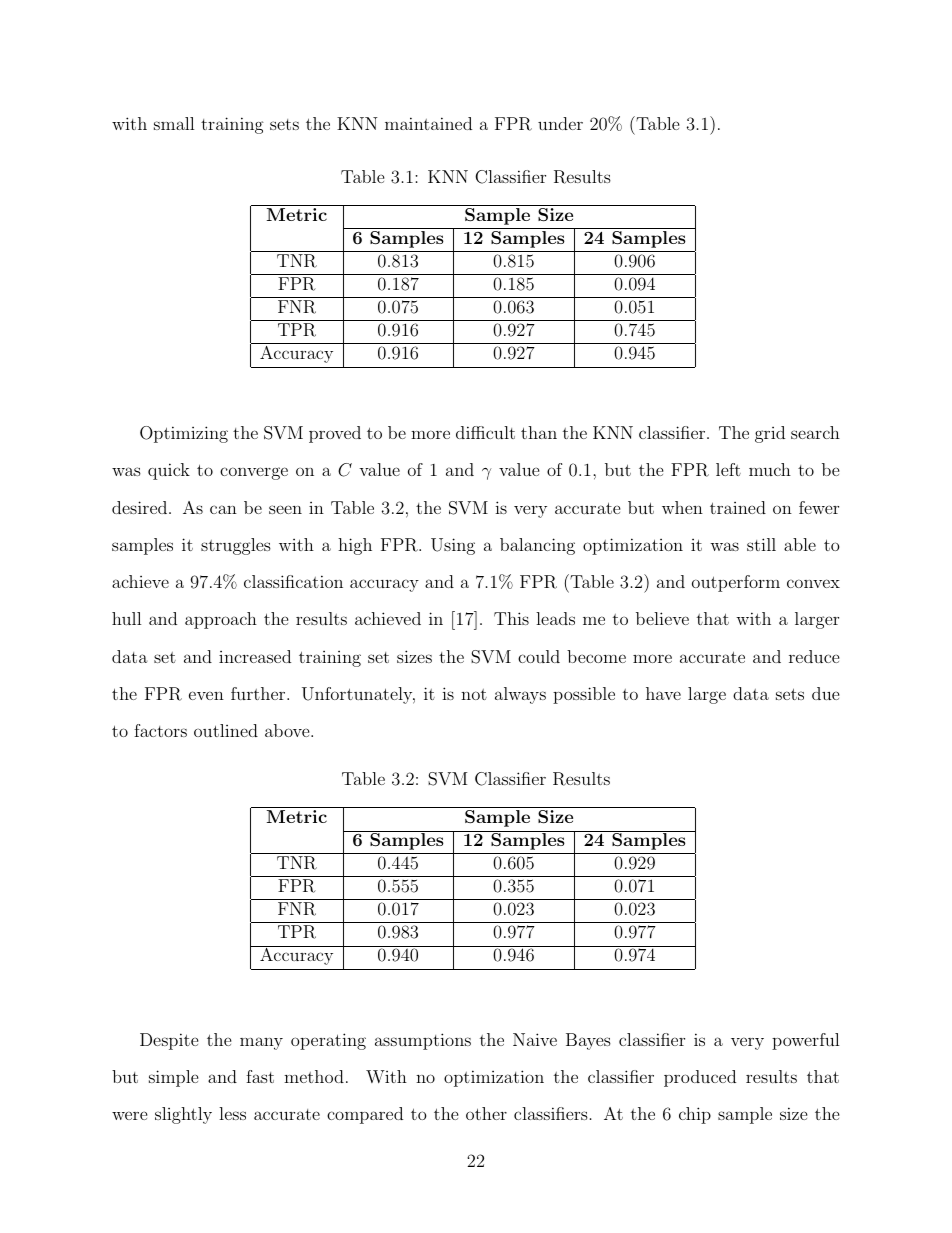 The height and width of the screenshot is (1233, 952). Describe the element at coordinates (428, 123) in the screenshot. I see `maintained` at that location.
